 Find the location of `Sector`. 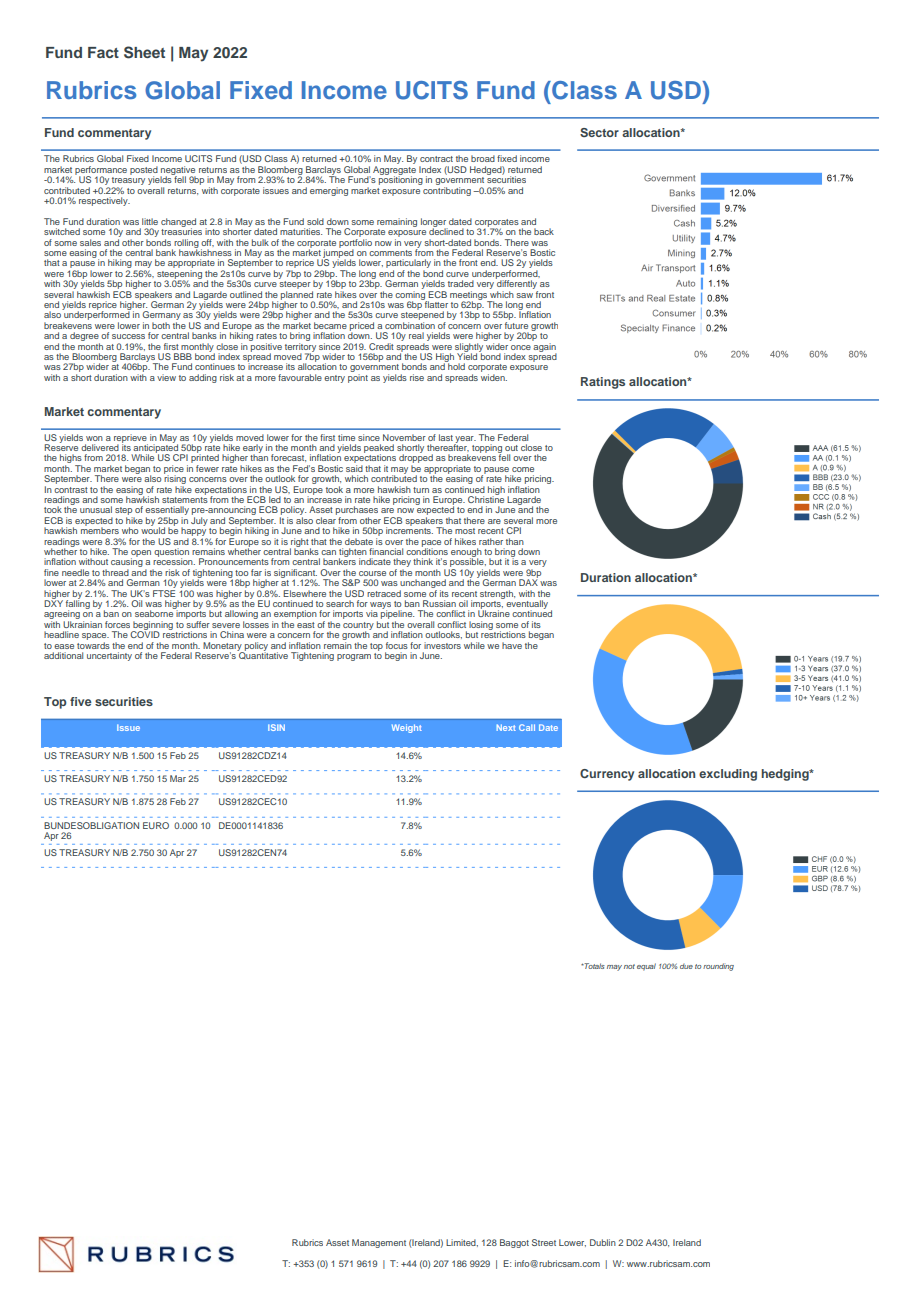

Sector is located at coordinates (599, 132).
